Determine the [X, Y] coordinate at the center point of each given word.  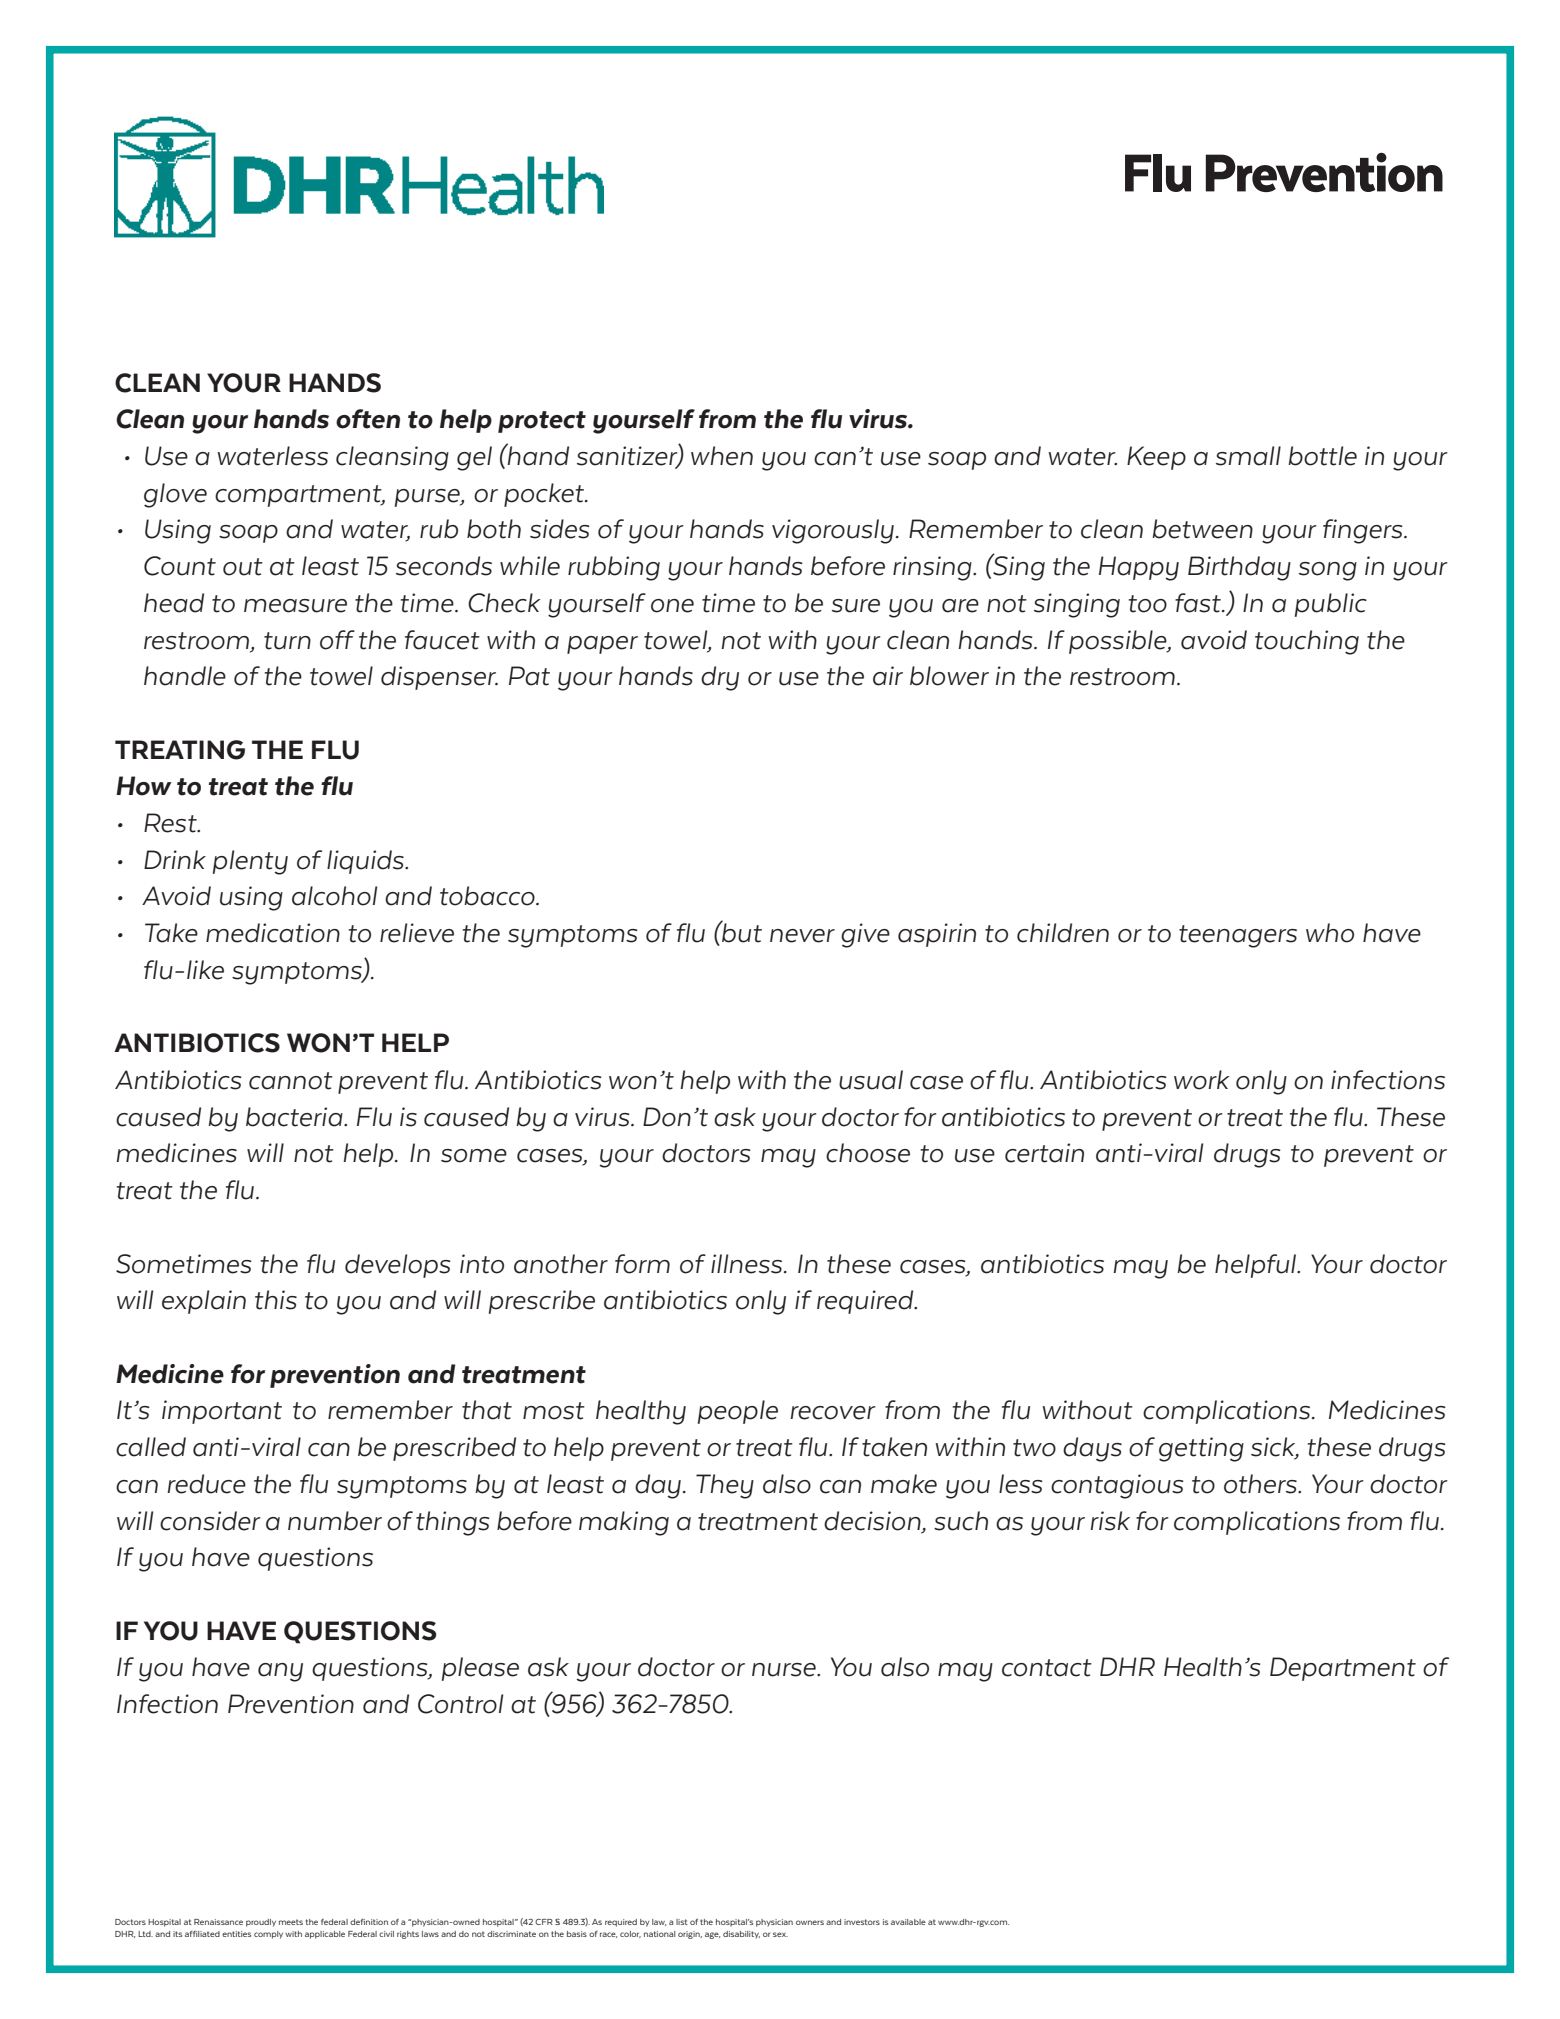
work [1202, 1080]
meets [291, 1922]
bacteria [295, 1117]
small [1248, 456]
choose [868, 1153]
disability [741, 1935]
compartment [299, 496]
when [722, 456]
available [908, 1922]
